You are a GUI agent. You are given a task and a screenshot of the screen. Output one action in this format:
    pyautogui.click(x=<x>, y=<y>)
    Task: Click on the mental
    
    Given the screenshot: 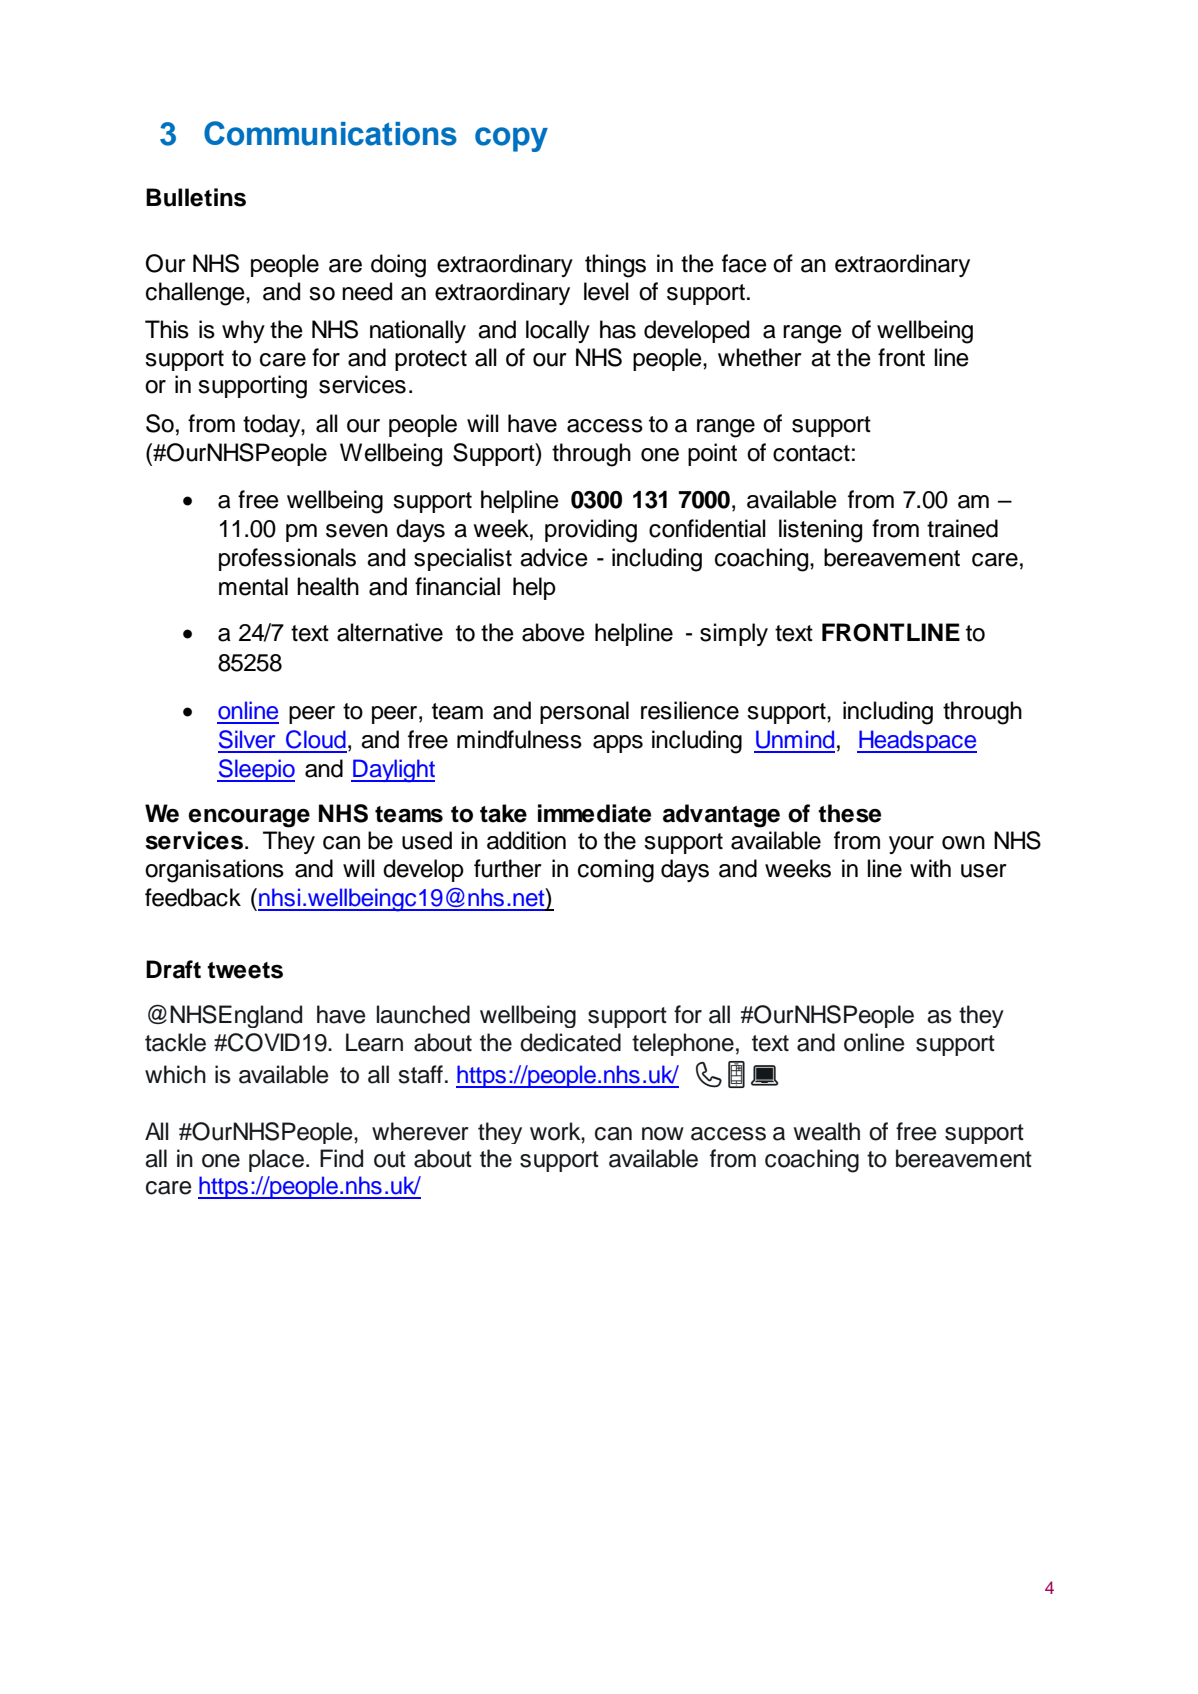 What is the action you would take?
    pyautogui.click(x=253, y=586)
